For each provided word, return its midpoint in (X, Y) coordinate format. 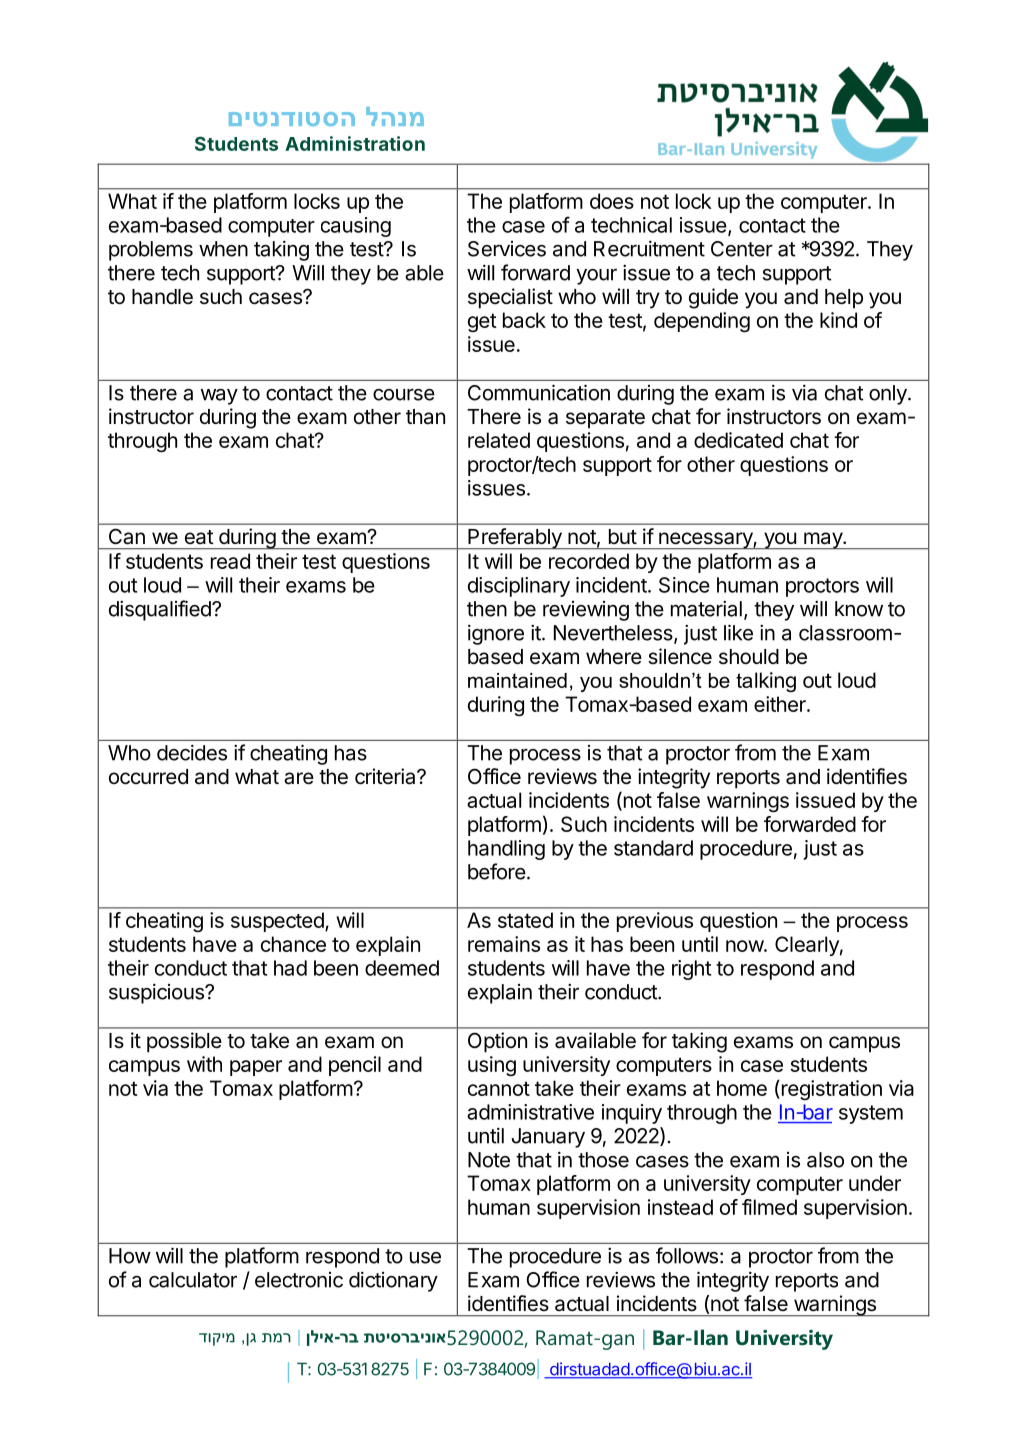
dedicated (738, 440)
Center (742, 249)
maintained (517, 680)
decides (192, 752)
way (219, 397)
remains (504, 944)
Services (507, 249)
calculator (193, 1280)
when (223, 249)
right (691, 970)
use (425, 1258)
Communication (539, 392)
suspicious (157, 993)
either (781, 704)
